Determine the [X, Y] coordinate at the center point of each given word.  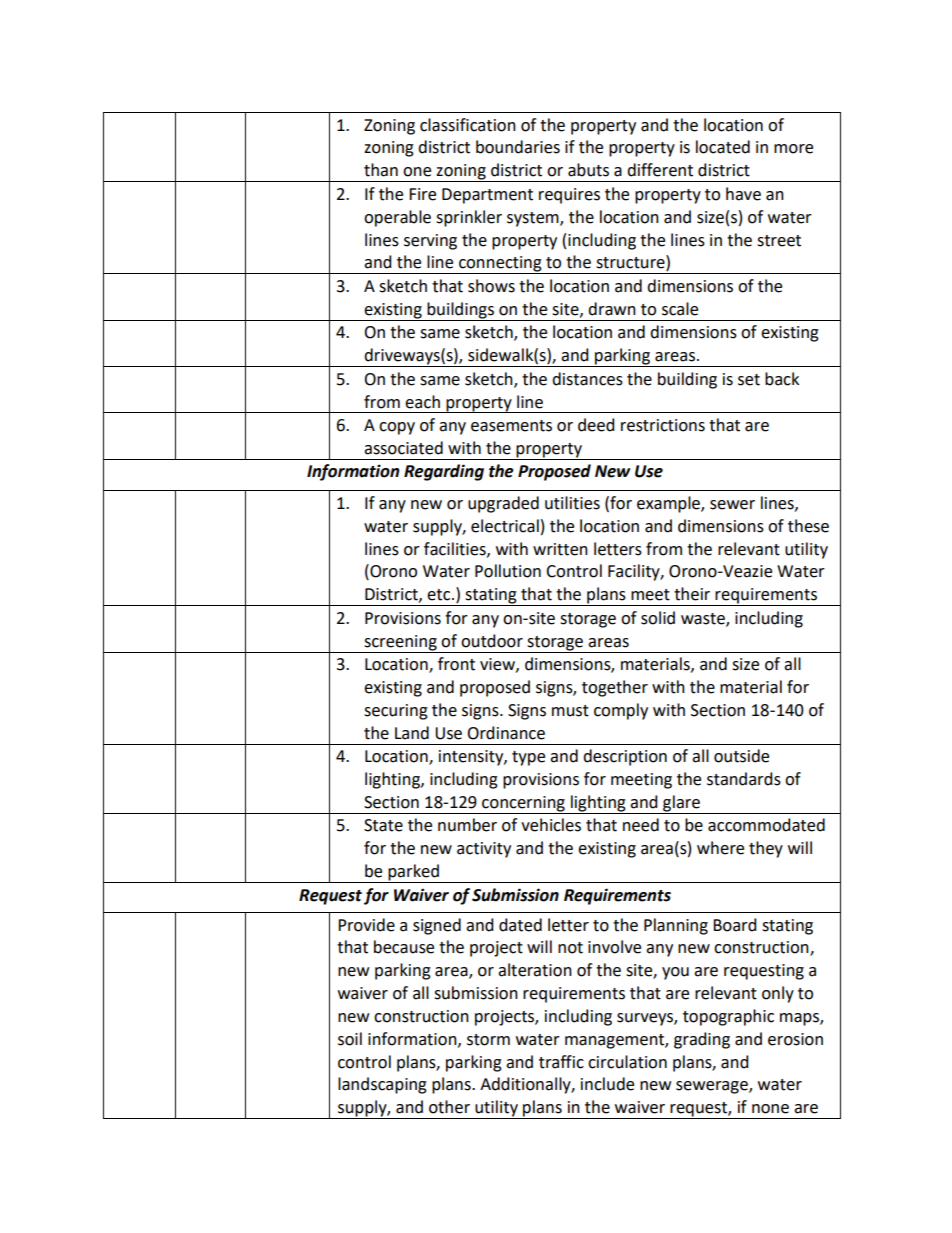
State [383, 825]
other [449, 1107]
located [723, 147]
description [625, 757]
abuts [588, 170]
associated [403, 448]
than [381, 170]
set [749, 380]
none [770, 1109]
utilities [572, 503]
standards [744, 779]
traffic [561, 1062]
